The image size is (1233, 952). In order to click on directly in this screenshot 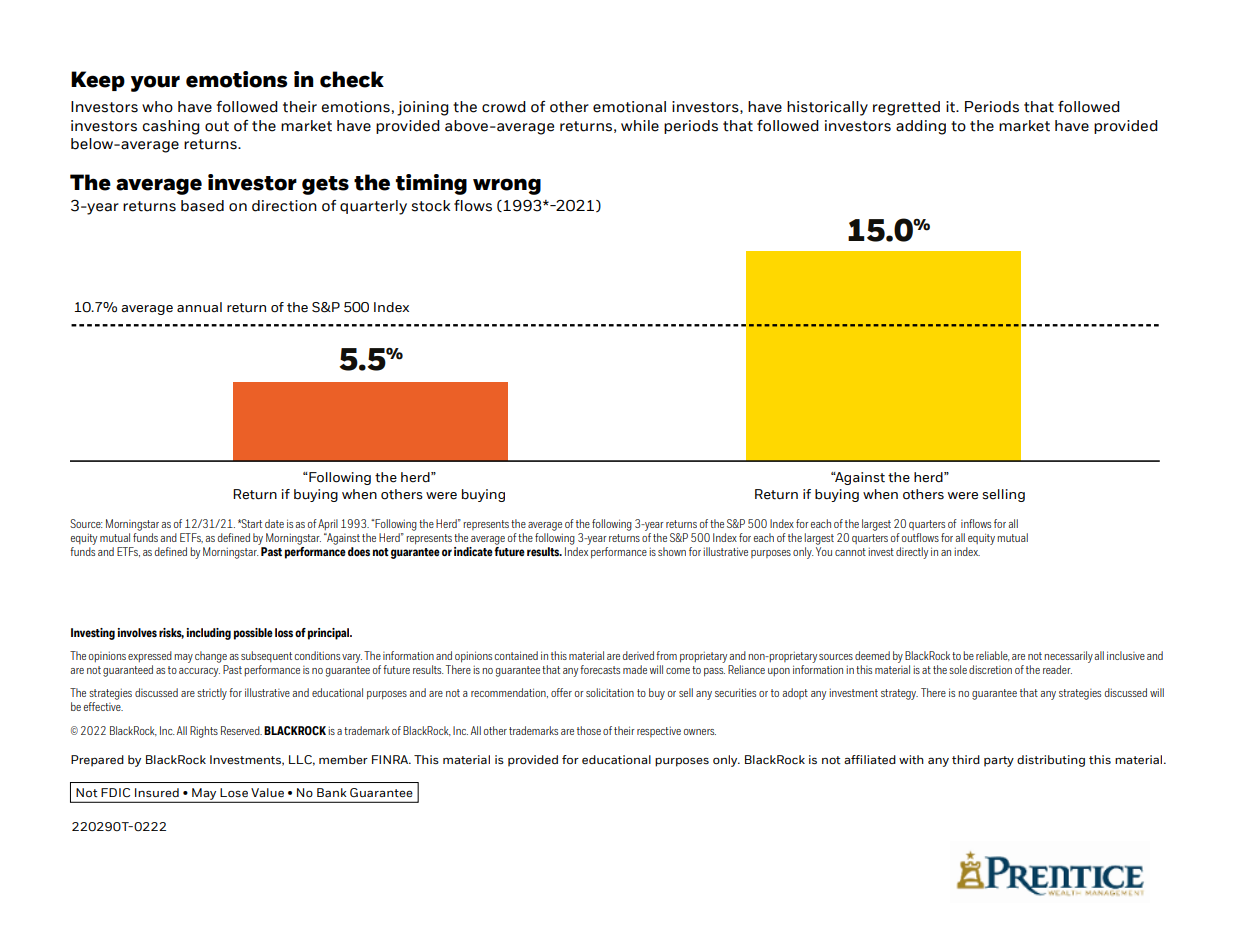, I will do `click(912, 553)`.
